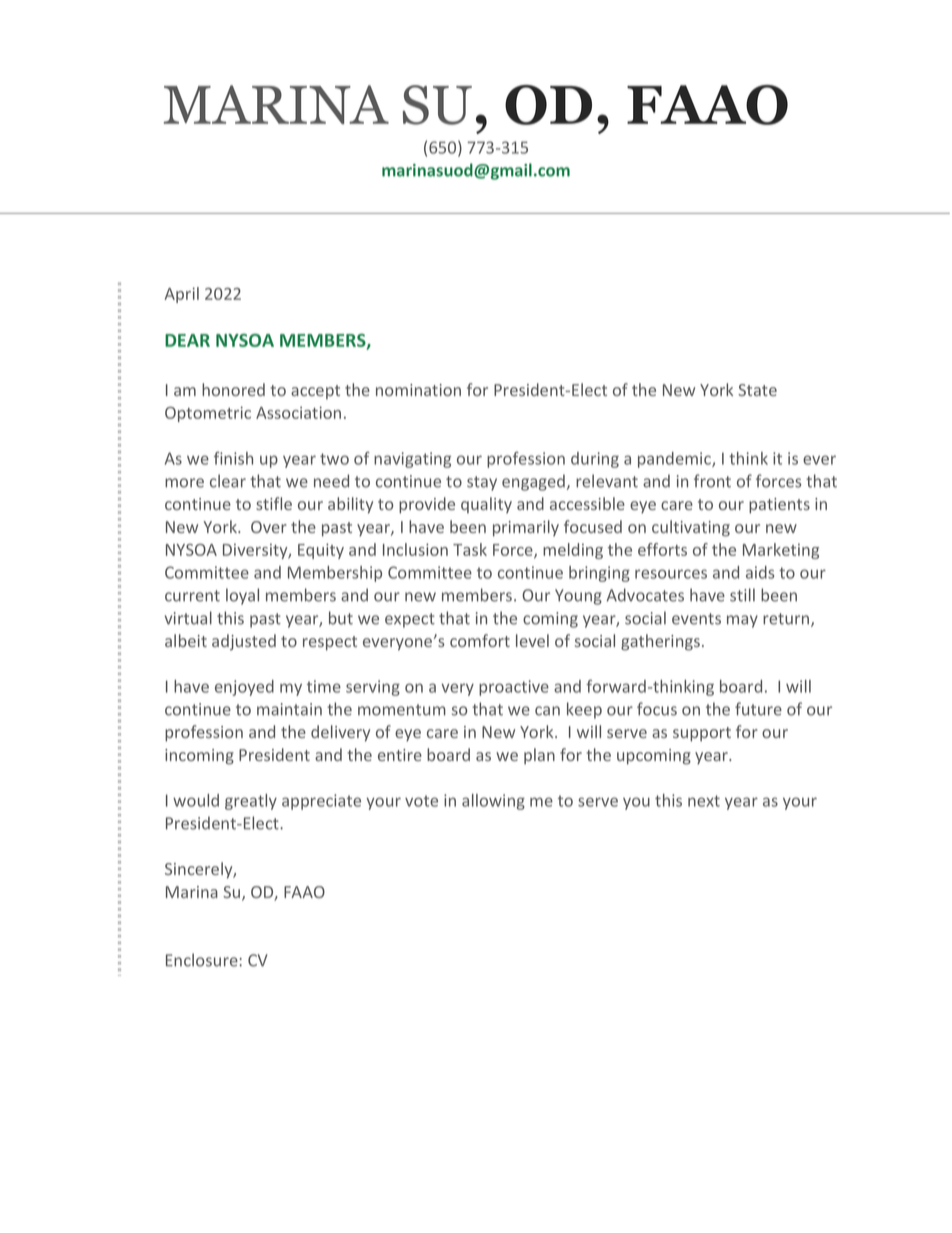 The image size is (952, 1233). I want to click on finish, so click(233, 458).
